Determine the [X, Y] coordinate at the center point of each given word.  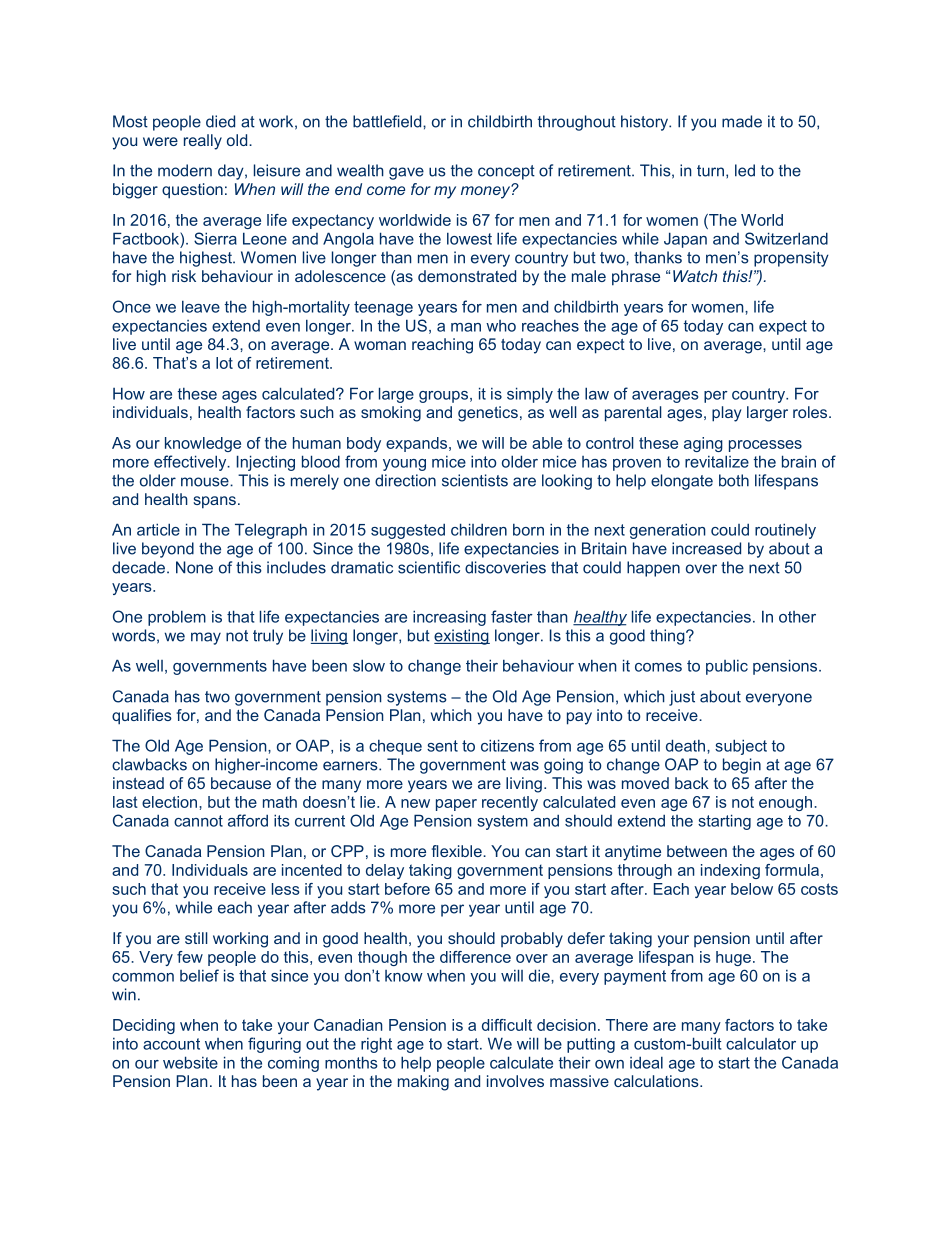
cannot [198, 821]
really [203, 142]
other [797, 617]
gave [406, 173]
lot [224, 363]
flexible [458, 851]
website [190, 1062]
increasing [449, 618]
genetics [488, 414]
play [726, 414]
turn [710, 171]
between [697, 851]
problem [177, 618]
